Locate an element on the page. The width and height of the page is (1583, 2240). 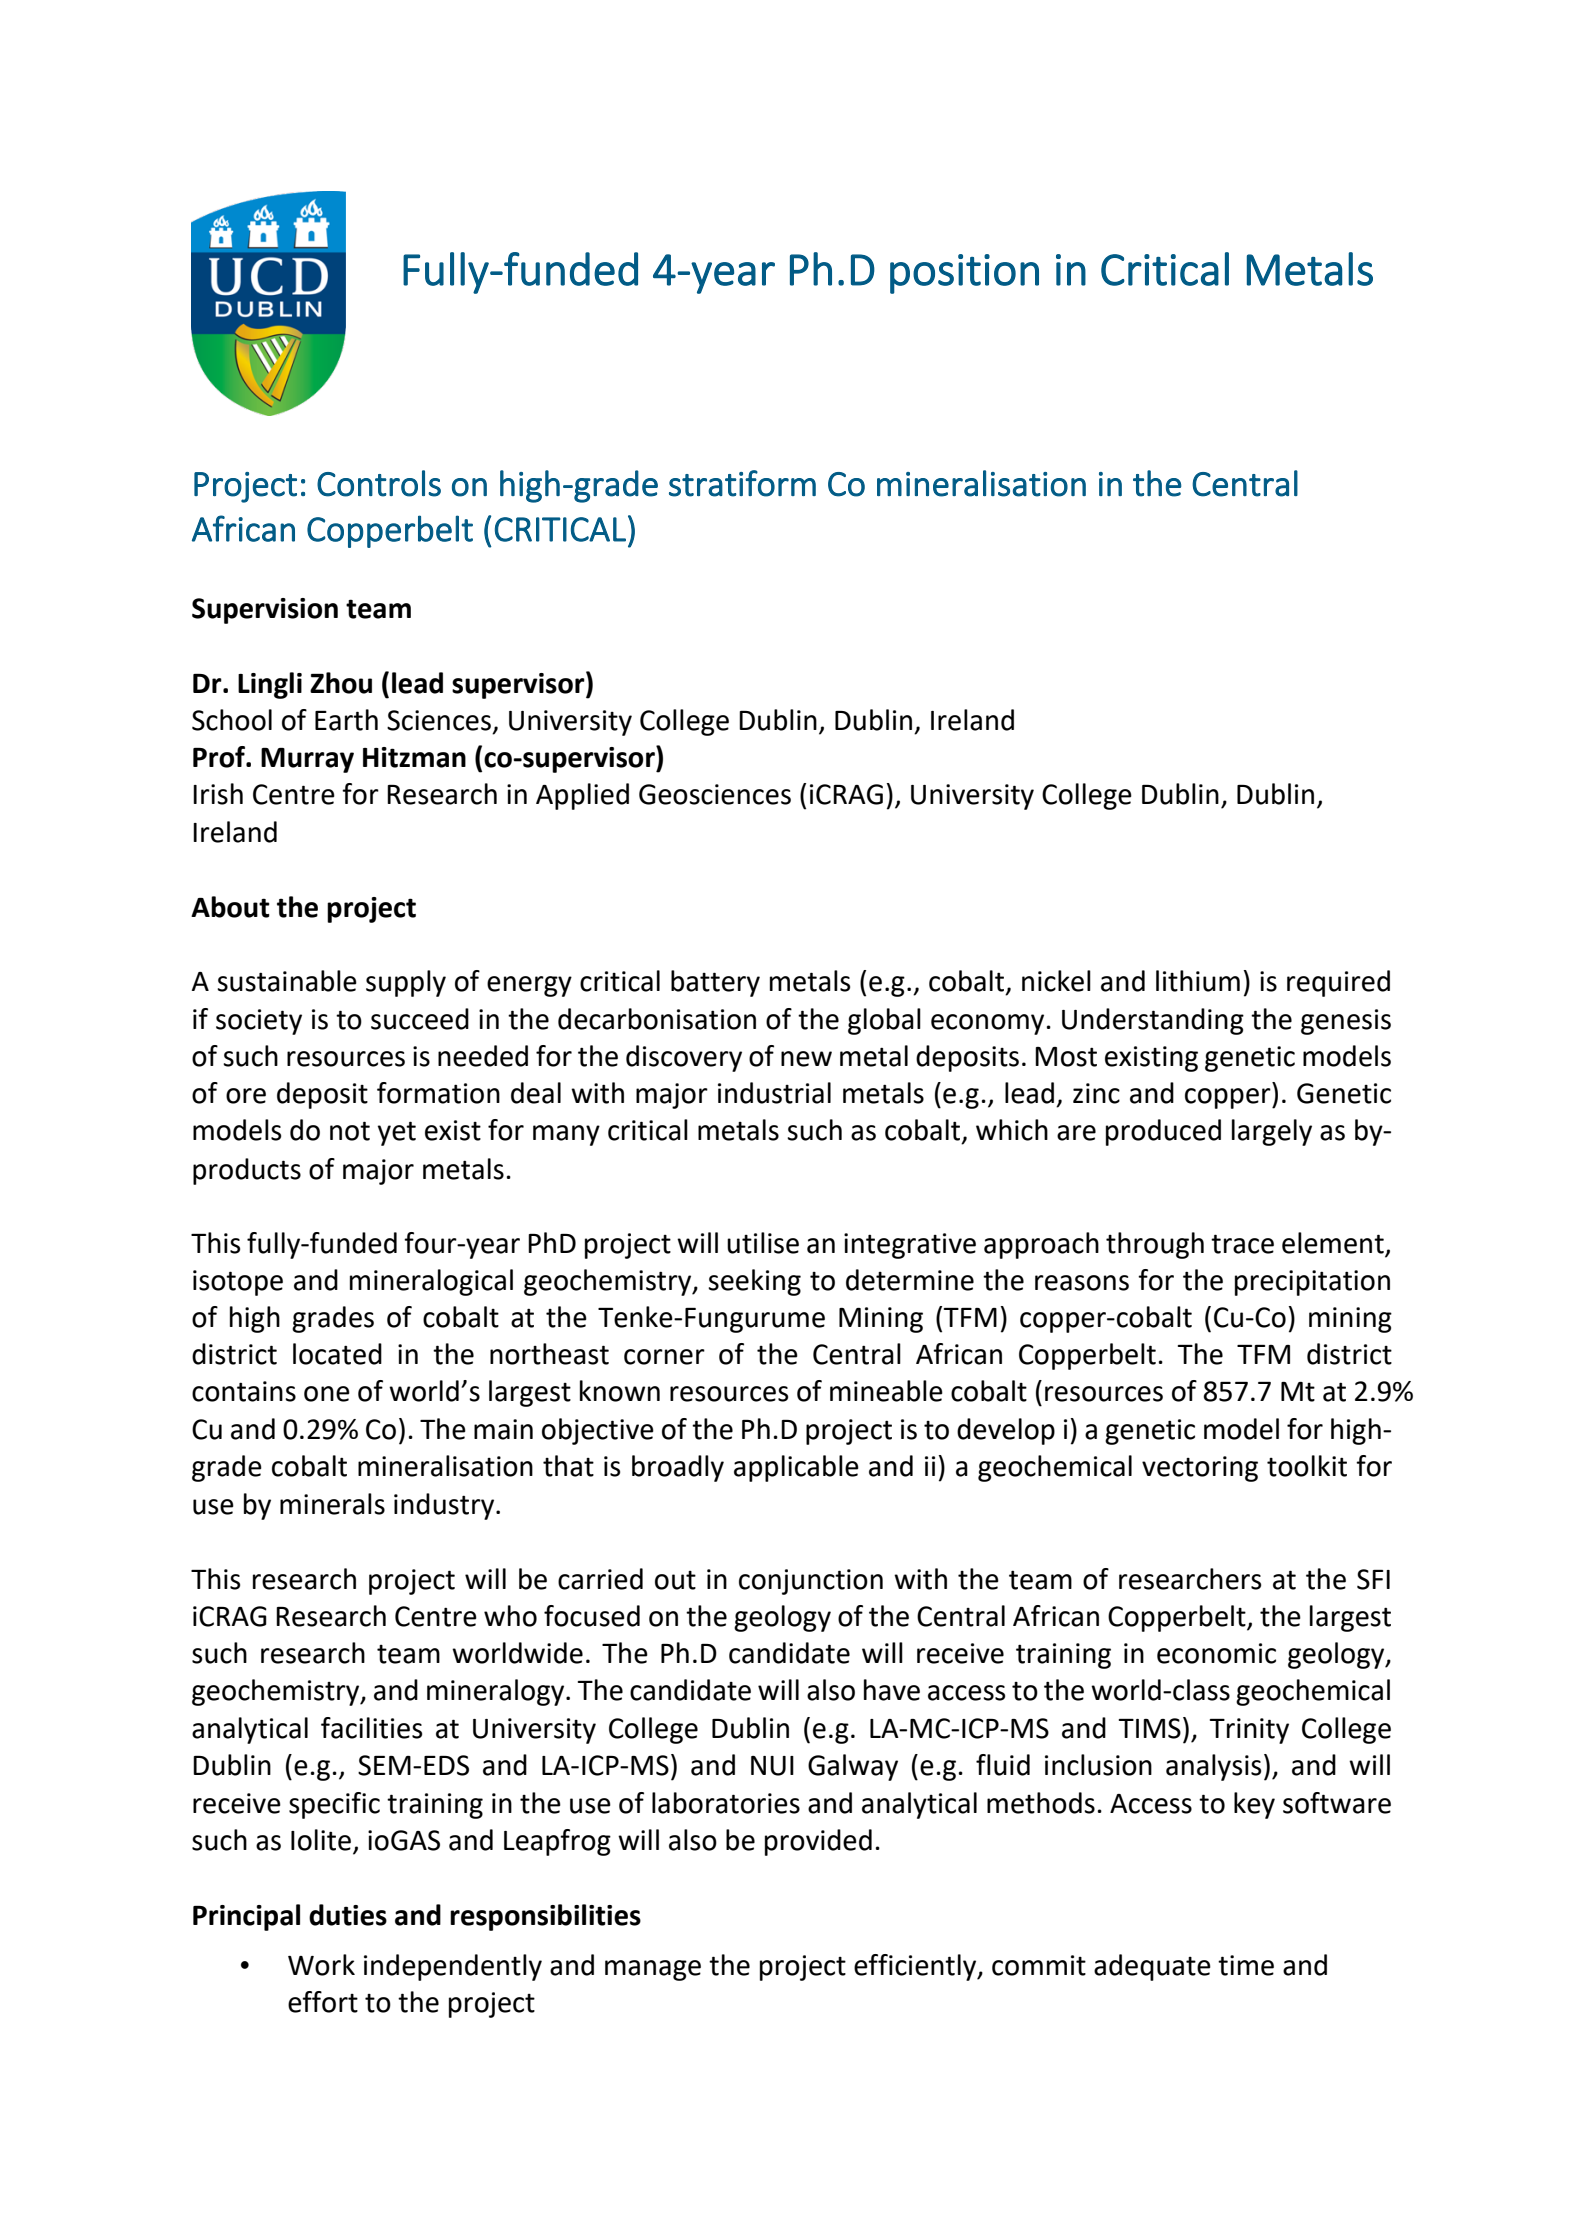
largely is located at coordinates (1272, 1132).
